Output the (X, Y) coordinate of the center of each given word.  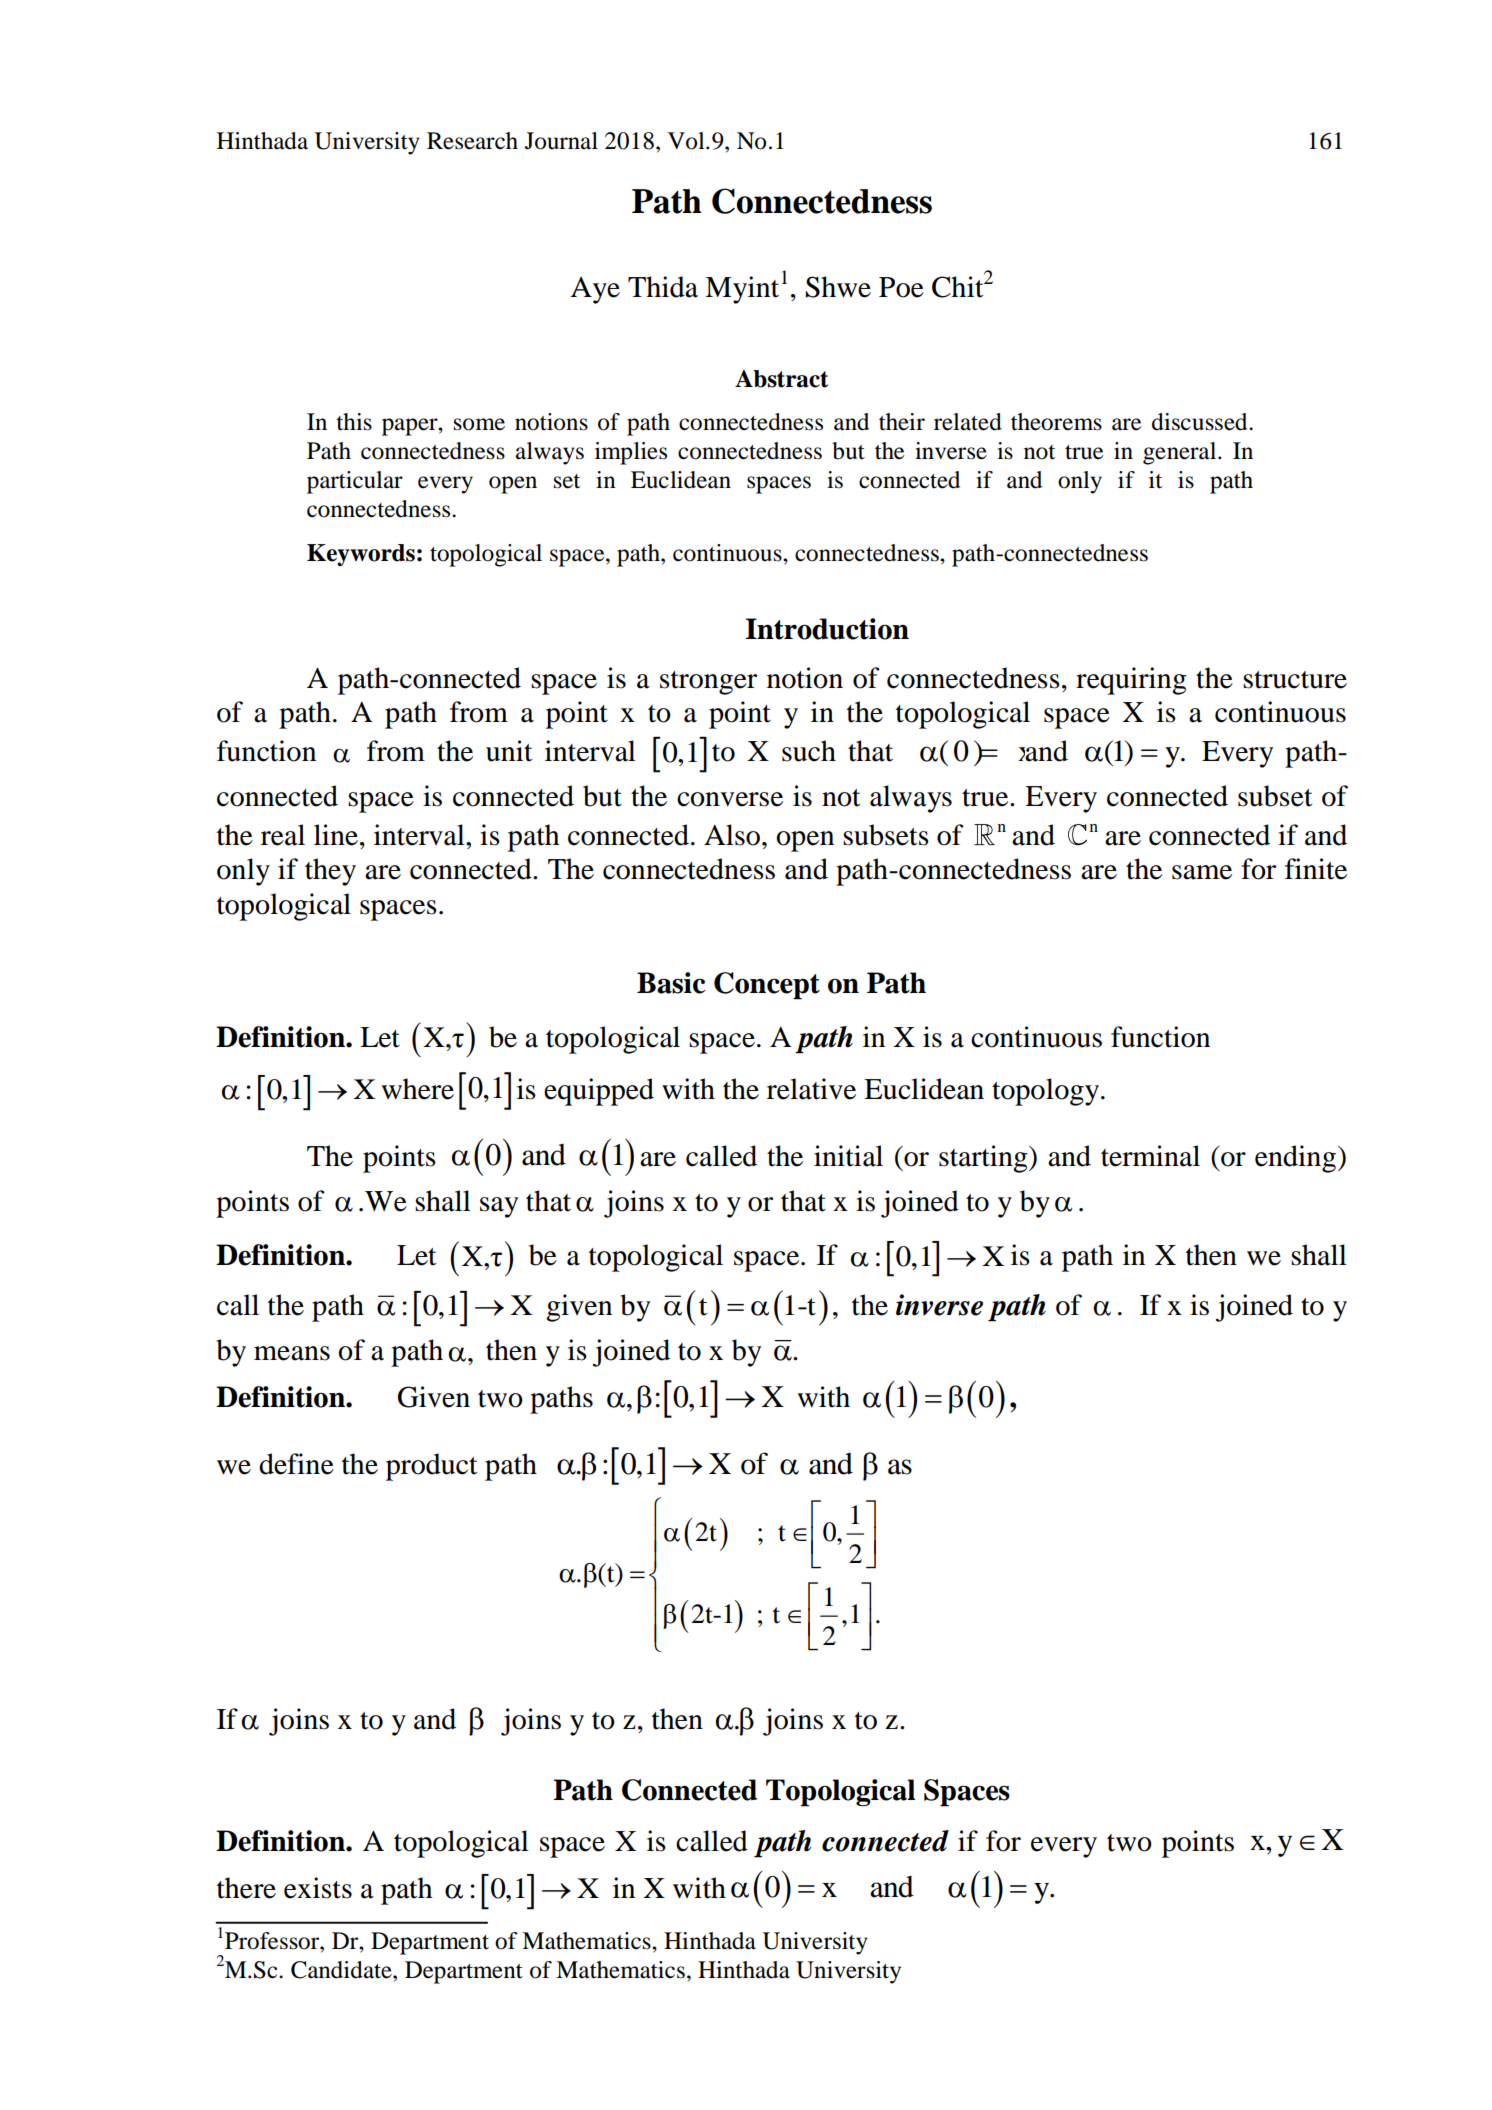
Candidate (342, 1970)
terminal (1150, 1156)
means (292, 1353)
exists (318, 1888)
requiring (1131, 681)
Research (472, 141)
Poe (901, 287)
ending (1297, 1159)
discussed (1201, 422)
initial (848, 1156)
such (809, 751)
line (336, 835)
